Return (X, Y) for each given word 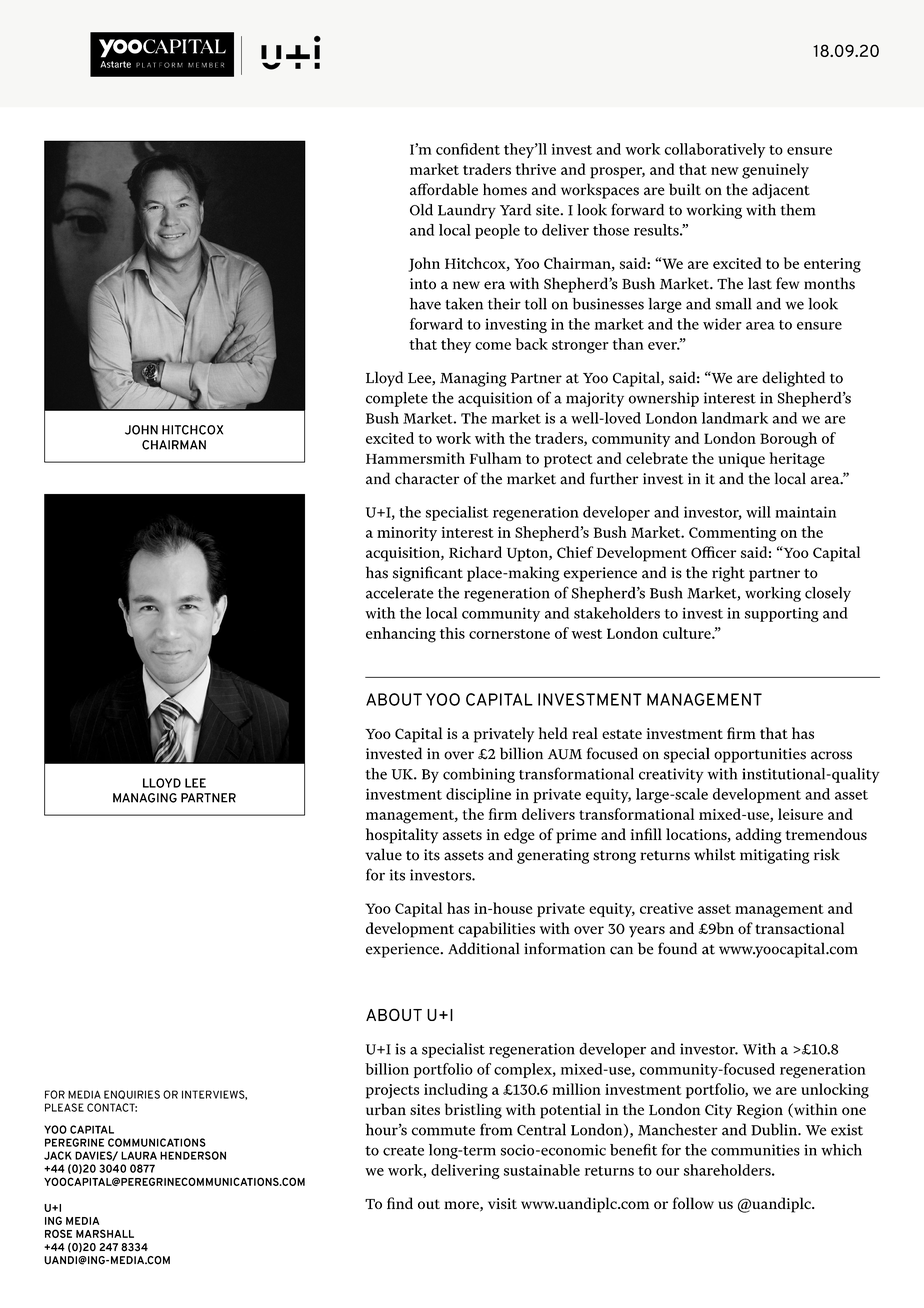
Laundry (467, 211)
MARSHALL (105, 1233)
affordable (444, 189)
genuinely (775, 171)
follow (693, 1203)
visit (502, 1203)
